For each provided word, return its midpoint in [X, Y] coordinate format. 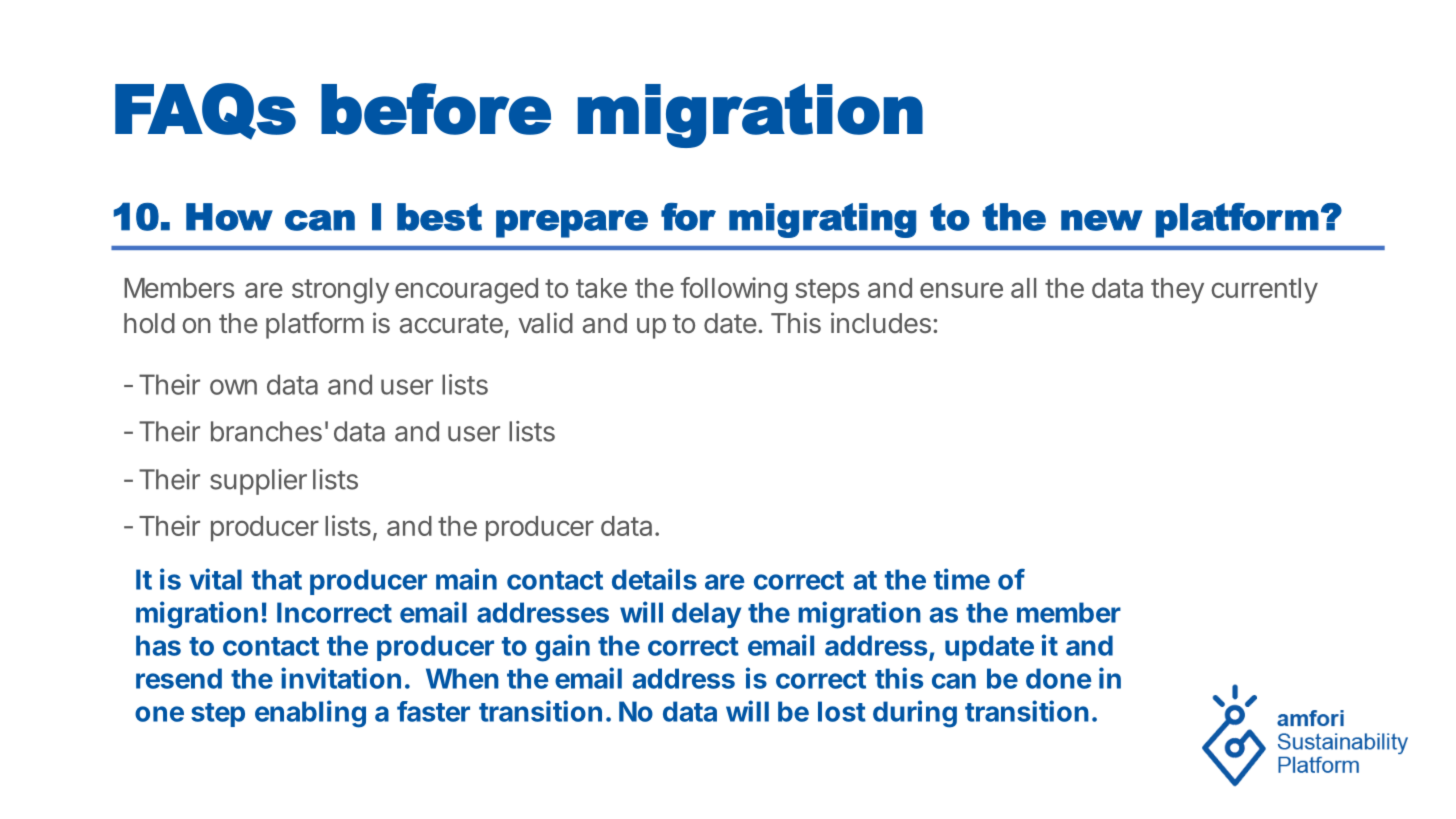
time [962, 579]
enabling [310, 714]
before [436, 109]
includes [881, 323]
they [1177, 291]
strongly [340, 291]
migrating [822, 220]
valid [545, 323]
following [734, 290]
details [654, 579]
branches [266, 431]
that [277, 579]
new [1102, 220]
